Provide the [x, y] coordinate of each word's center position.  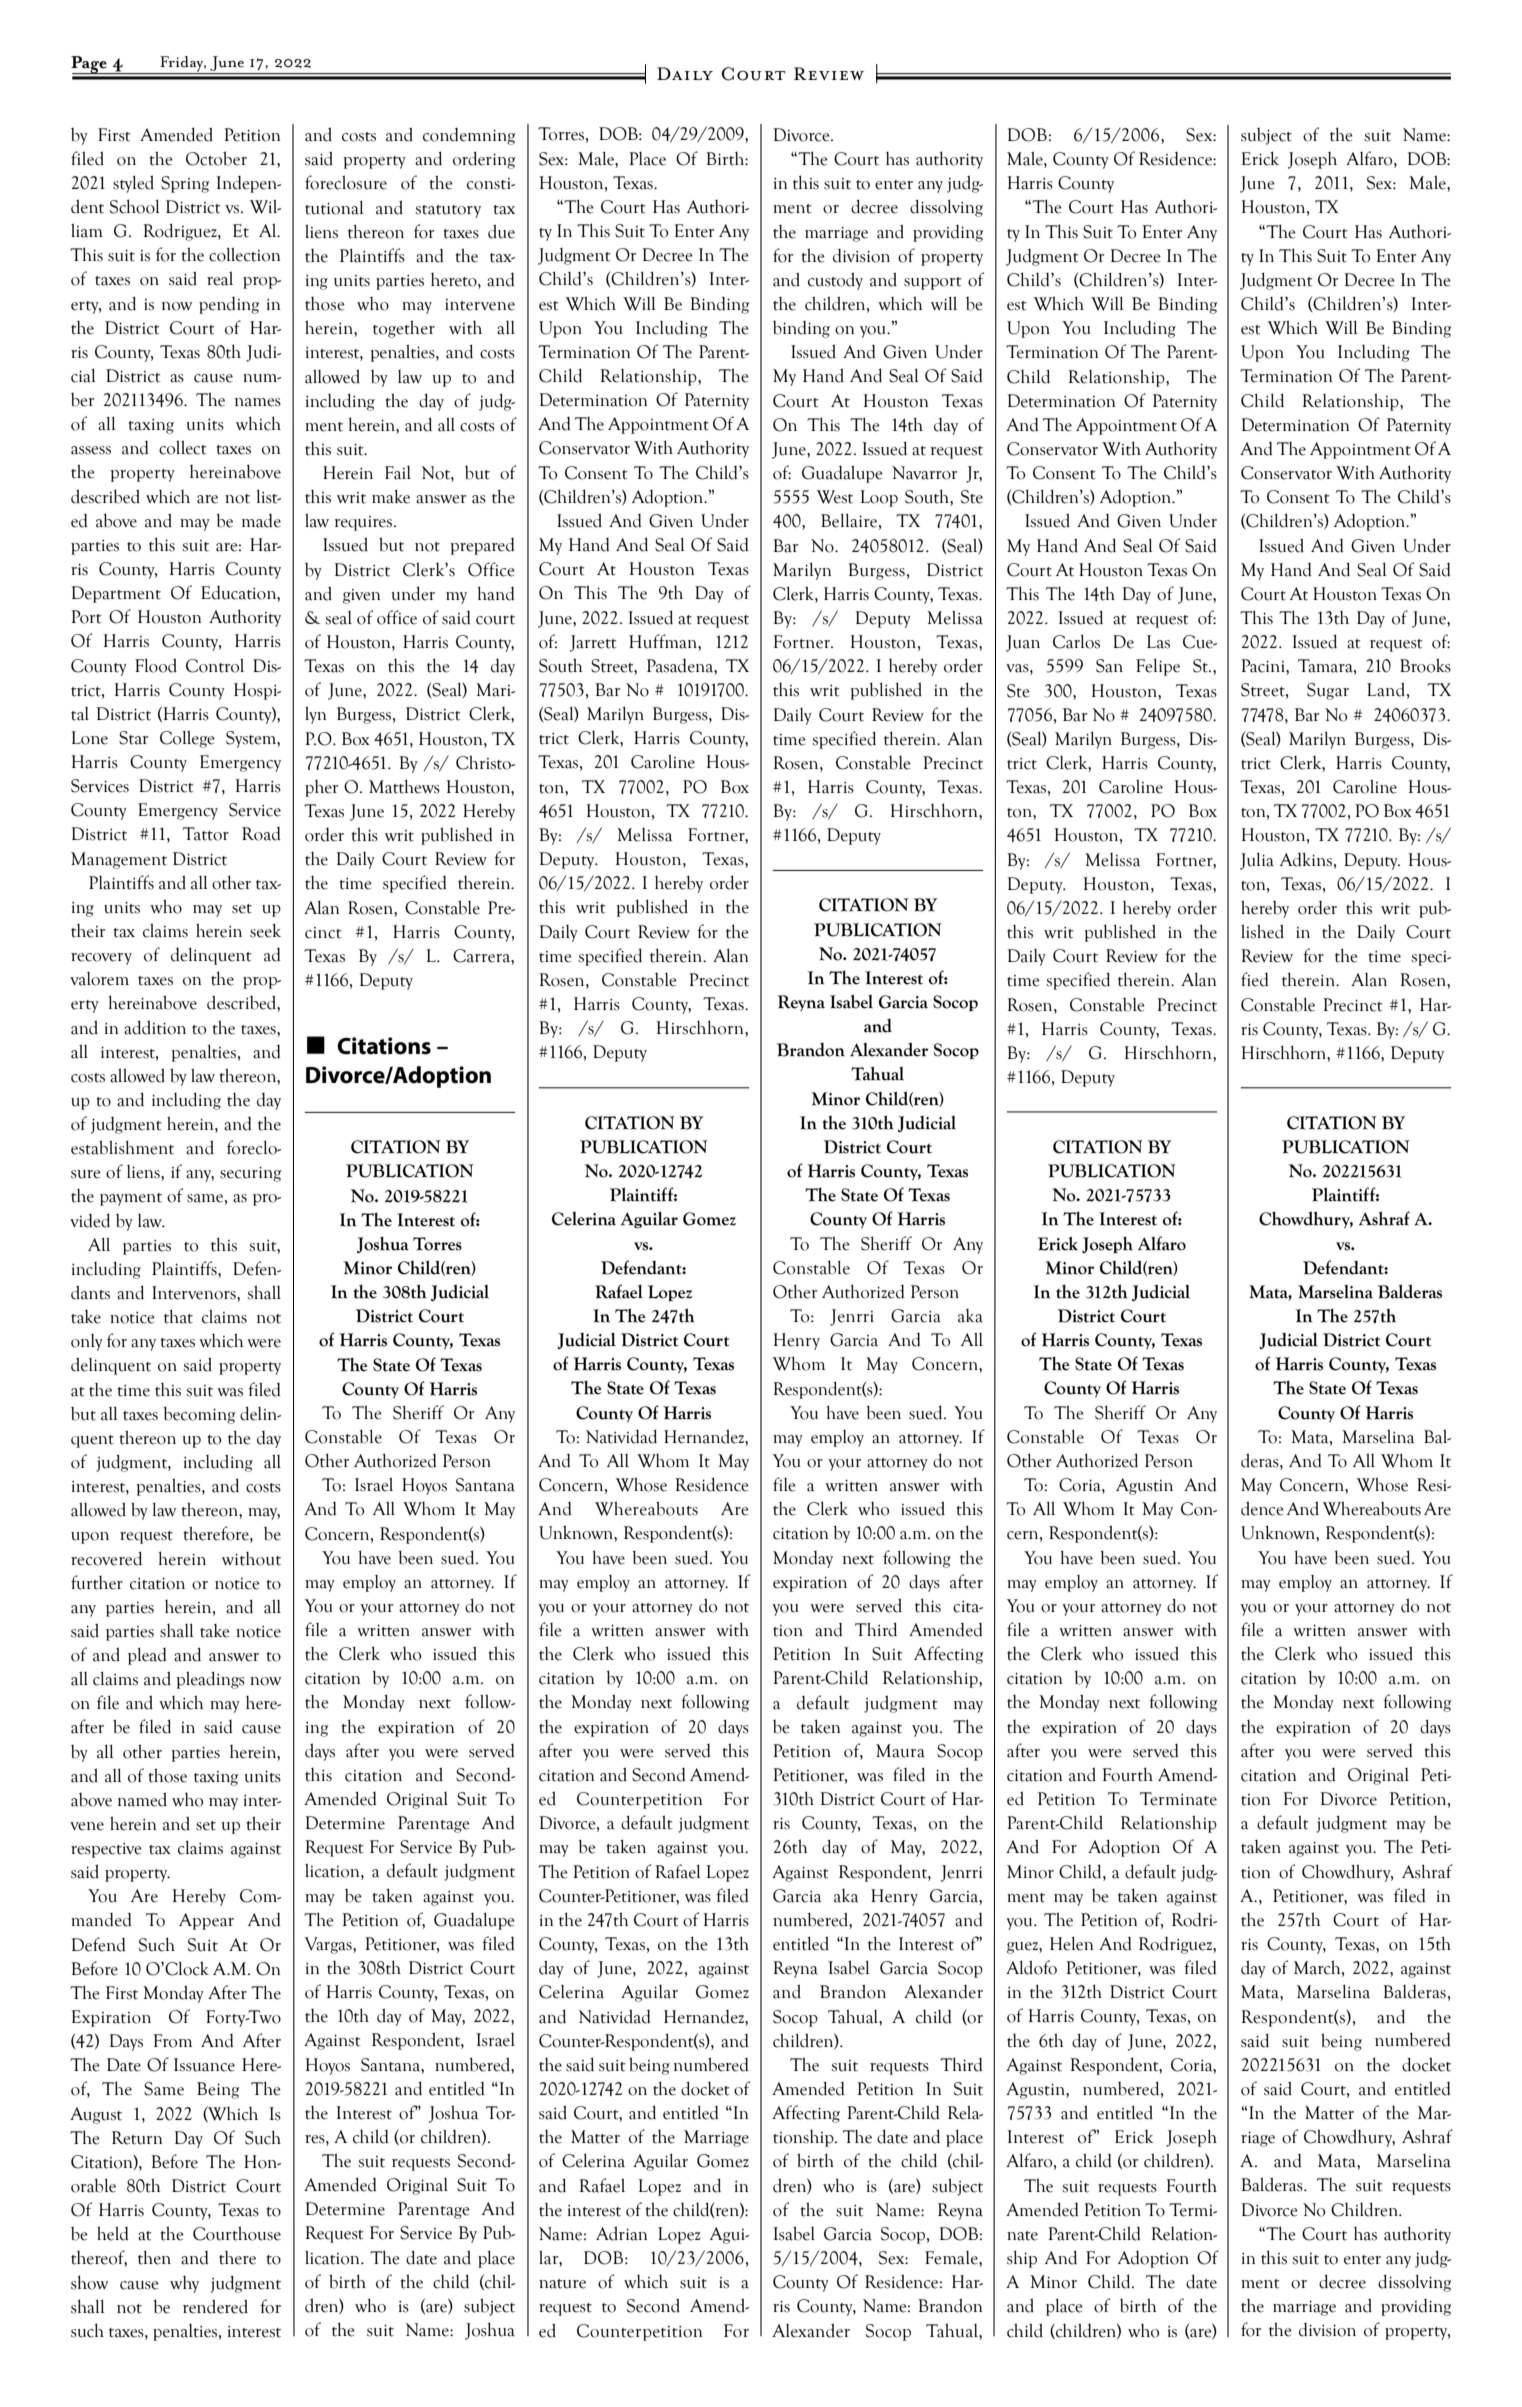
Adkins [1306, 859]
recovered [106, 1558]
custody [835, 281]
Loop [879, 498]
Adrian [621, 2233]
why [184, 2284]
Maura [900, 1751]
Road [261, 834]
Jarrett [593, 643]
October [216, 158]
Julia [1257, 861]
